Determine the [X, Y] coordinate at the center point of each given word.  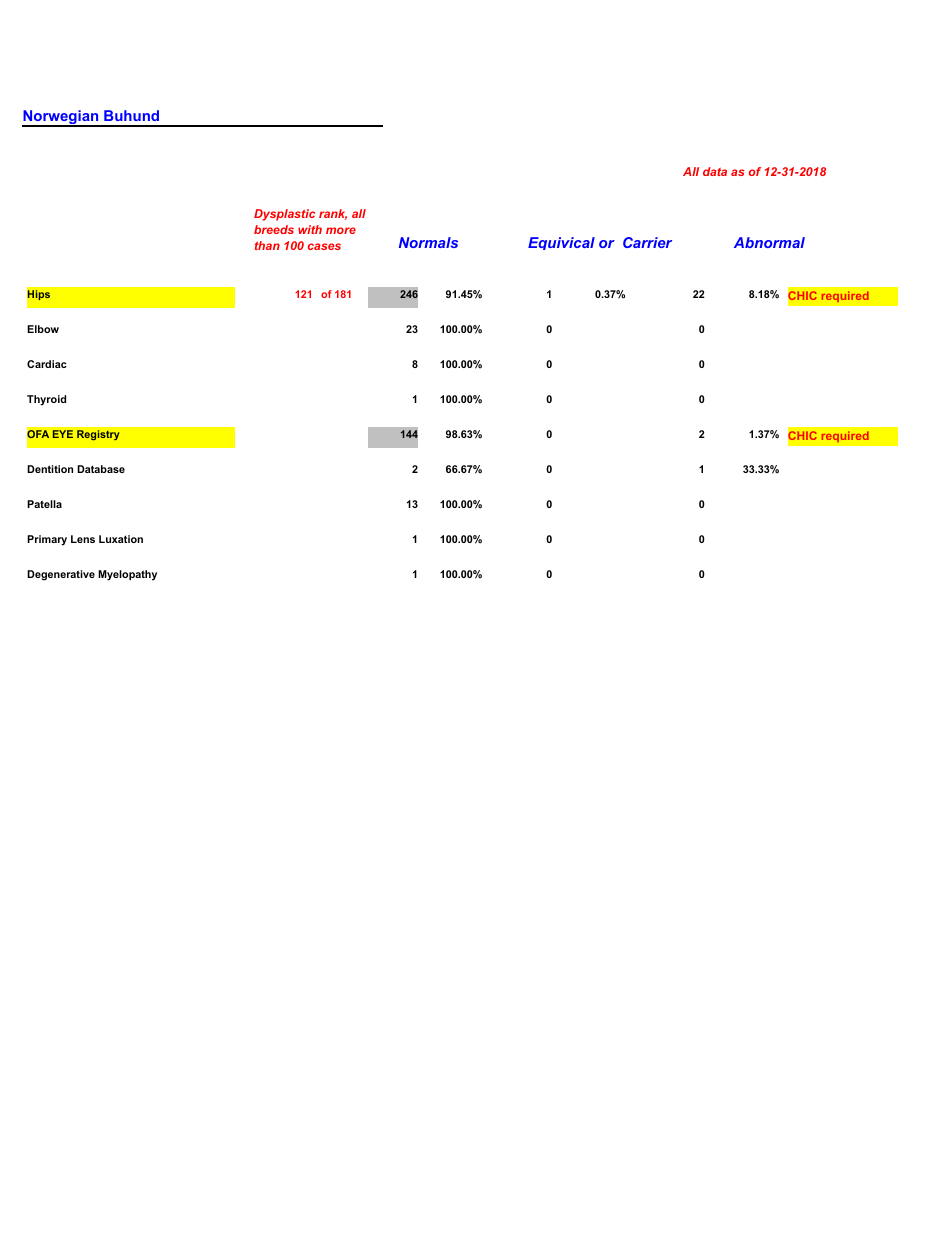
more [341, 230]
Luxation [121, 539]
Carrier [647, 242]
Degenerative [61, 575]
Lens [83, 539]
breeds [274, 229]
